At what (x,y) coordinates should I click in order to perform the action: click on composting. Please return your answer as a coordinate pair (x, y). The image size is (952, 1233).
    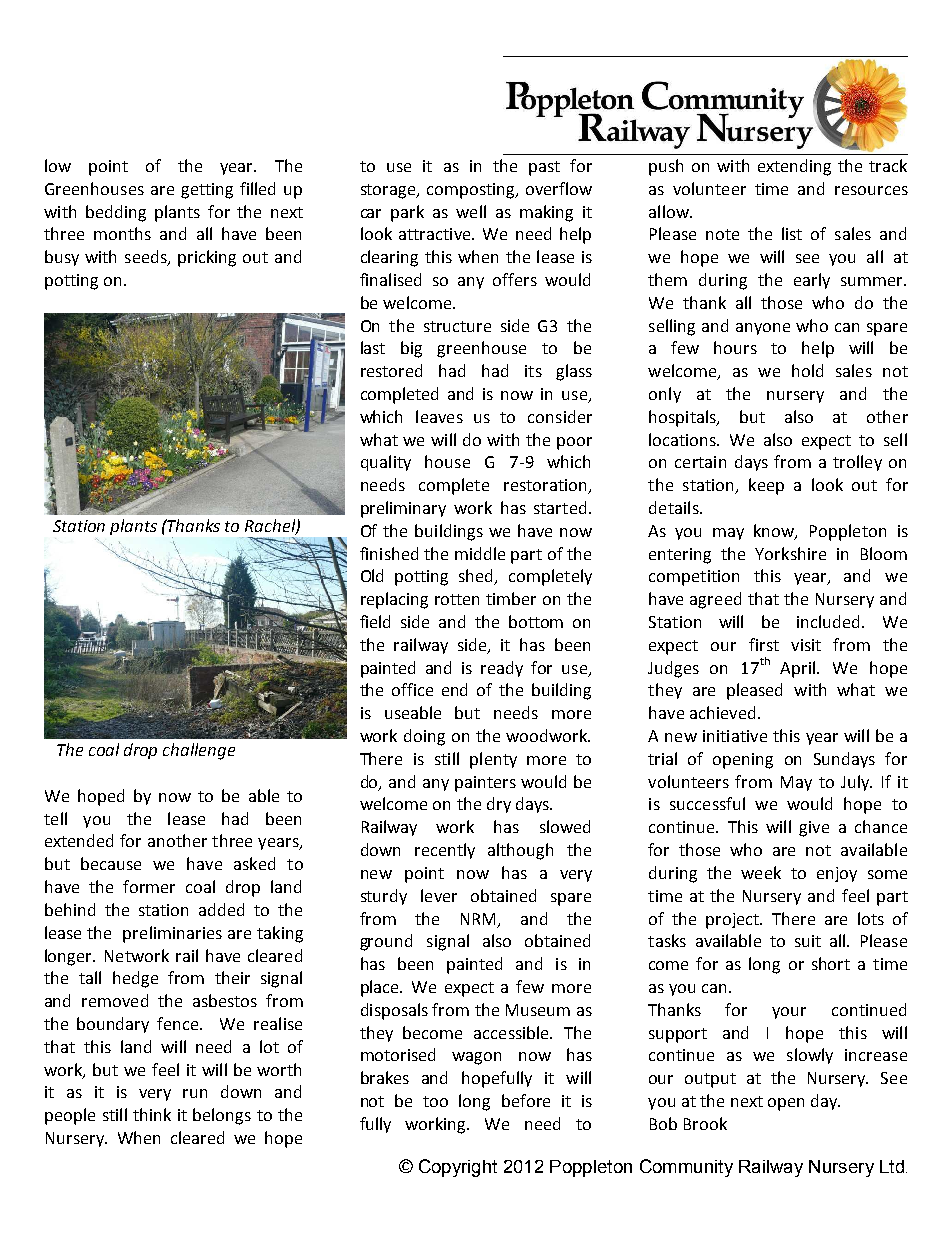
    Looking at the image, I should click on (472, 191).
